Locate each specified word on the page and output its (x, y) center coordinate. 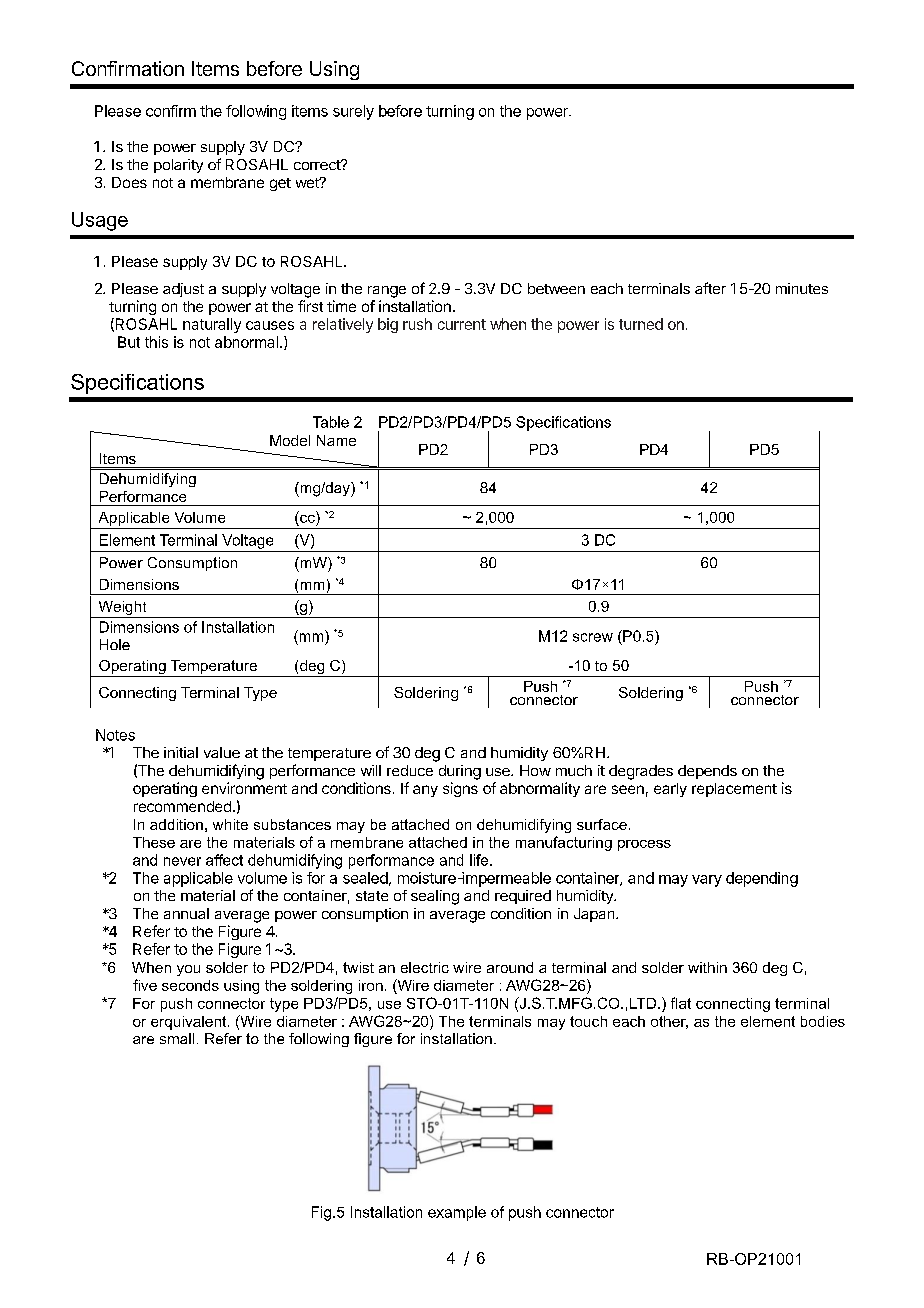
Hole (115, 644)
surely (353, 112)
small (177, 1038)
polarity (178, 166)
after (710, 288)
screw (593, 637)
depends (707, 772)
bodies (823, 1021)
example (457, 1213)
